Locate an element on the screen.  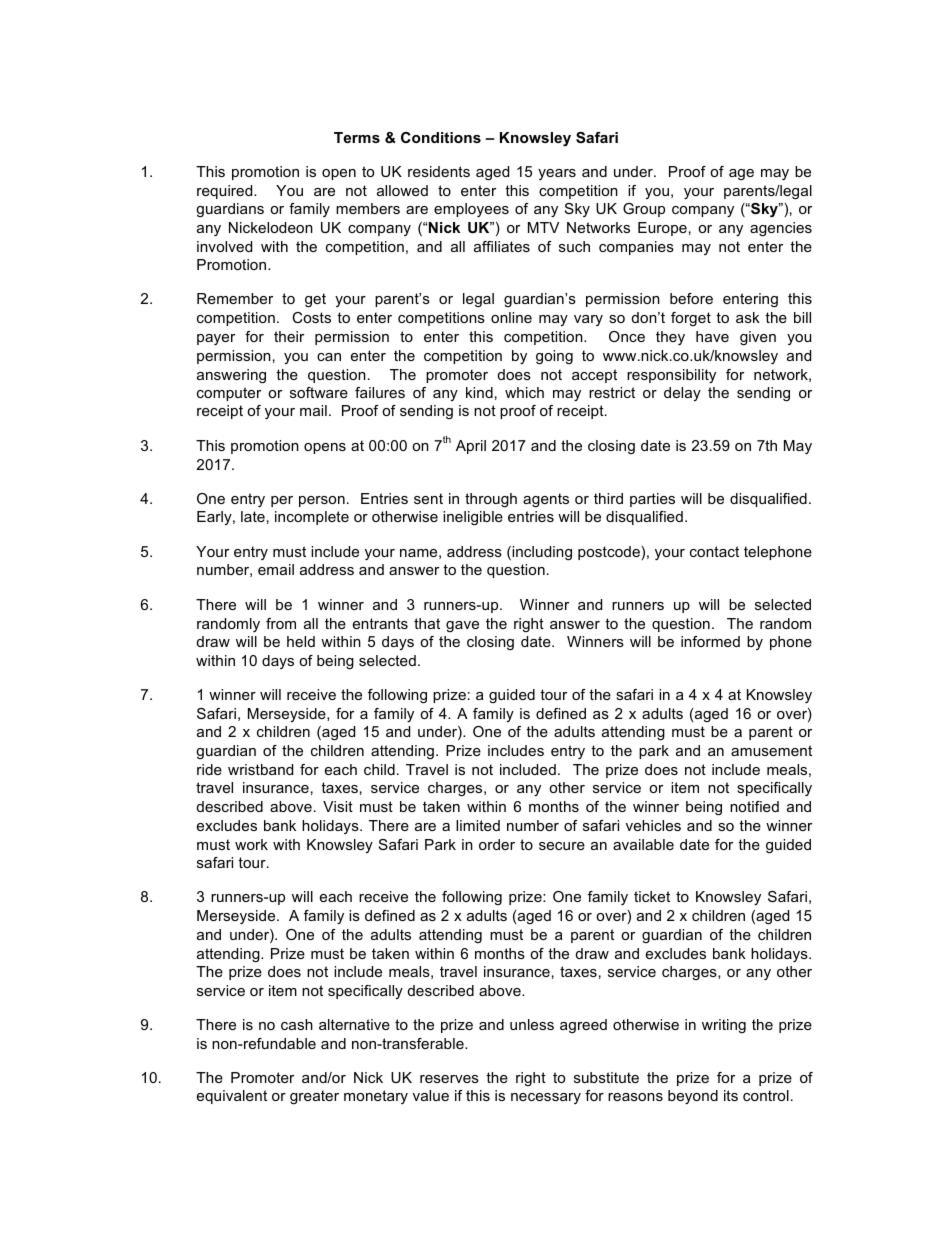
greater is located at coordinates (314, 1097).
